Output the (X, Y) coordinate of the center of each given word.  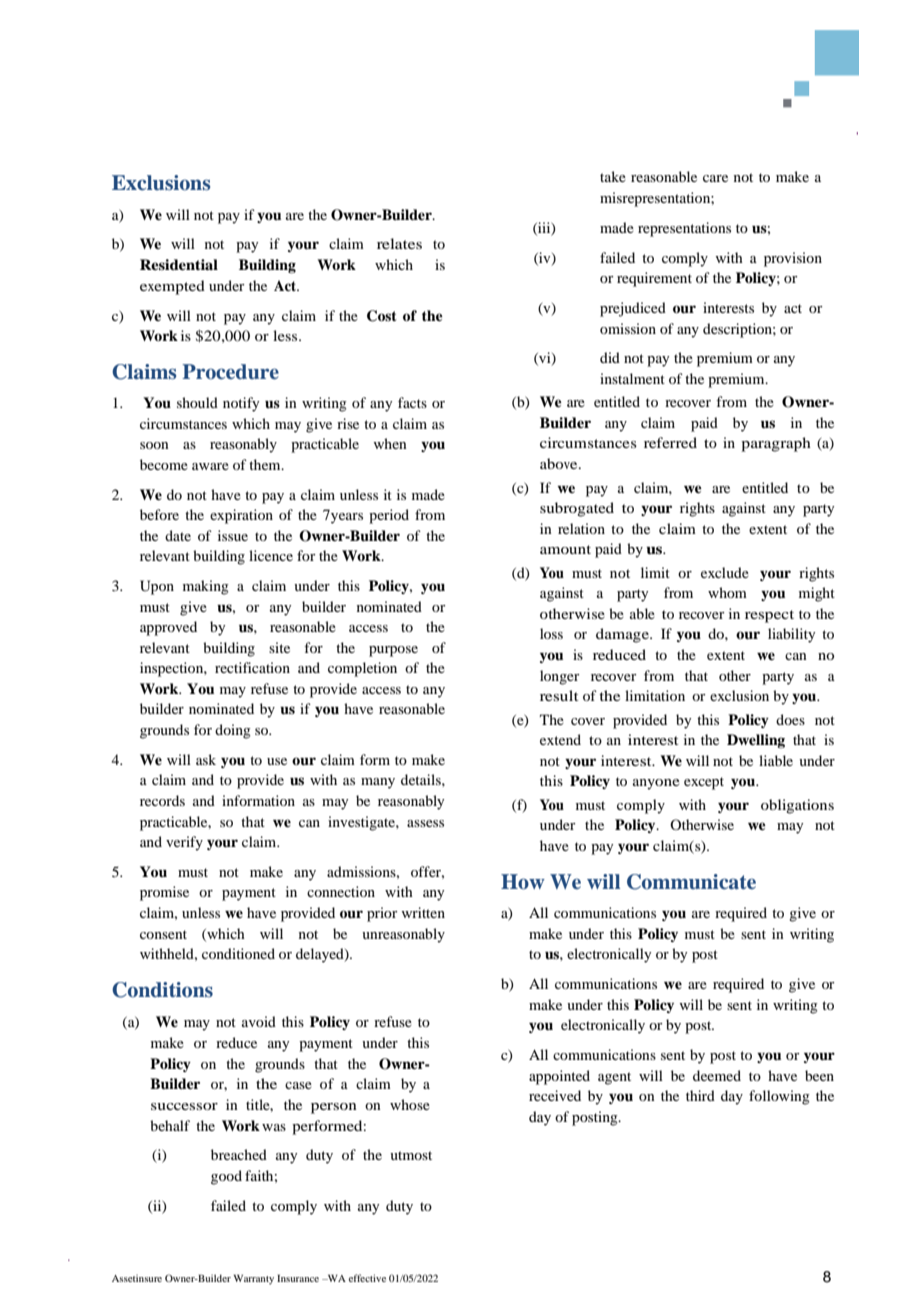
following (779, 1097)
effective (367, 1278)
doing (233, 731)
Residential (179, 265)
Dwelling (756, 741)
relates (399, 243)
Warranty (253, 1280)
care (715, 178)
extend (560, 739)
